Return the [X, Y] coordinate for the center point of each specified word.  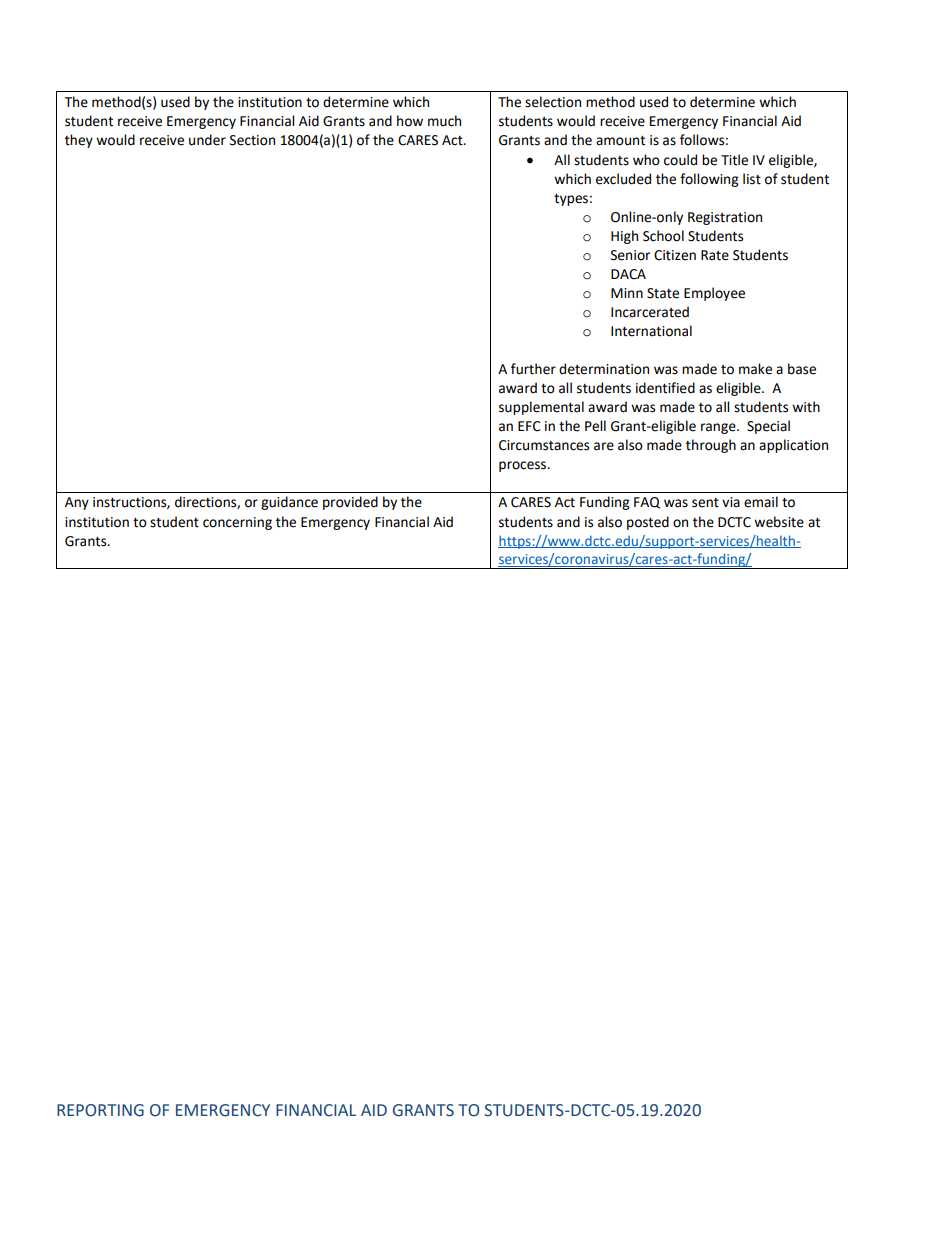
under [207, 140]
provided [350, 503]
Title [734, 160]
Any [77, 503]
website [779, 522]
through [711, 446]
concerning [237, 523]
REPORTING [100, 1110]
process [524, 466]
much [444, 121]
